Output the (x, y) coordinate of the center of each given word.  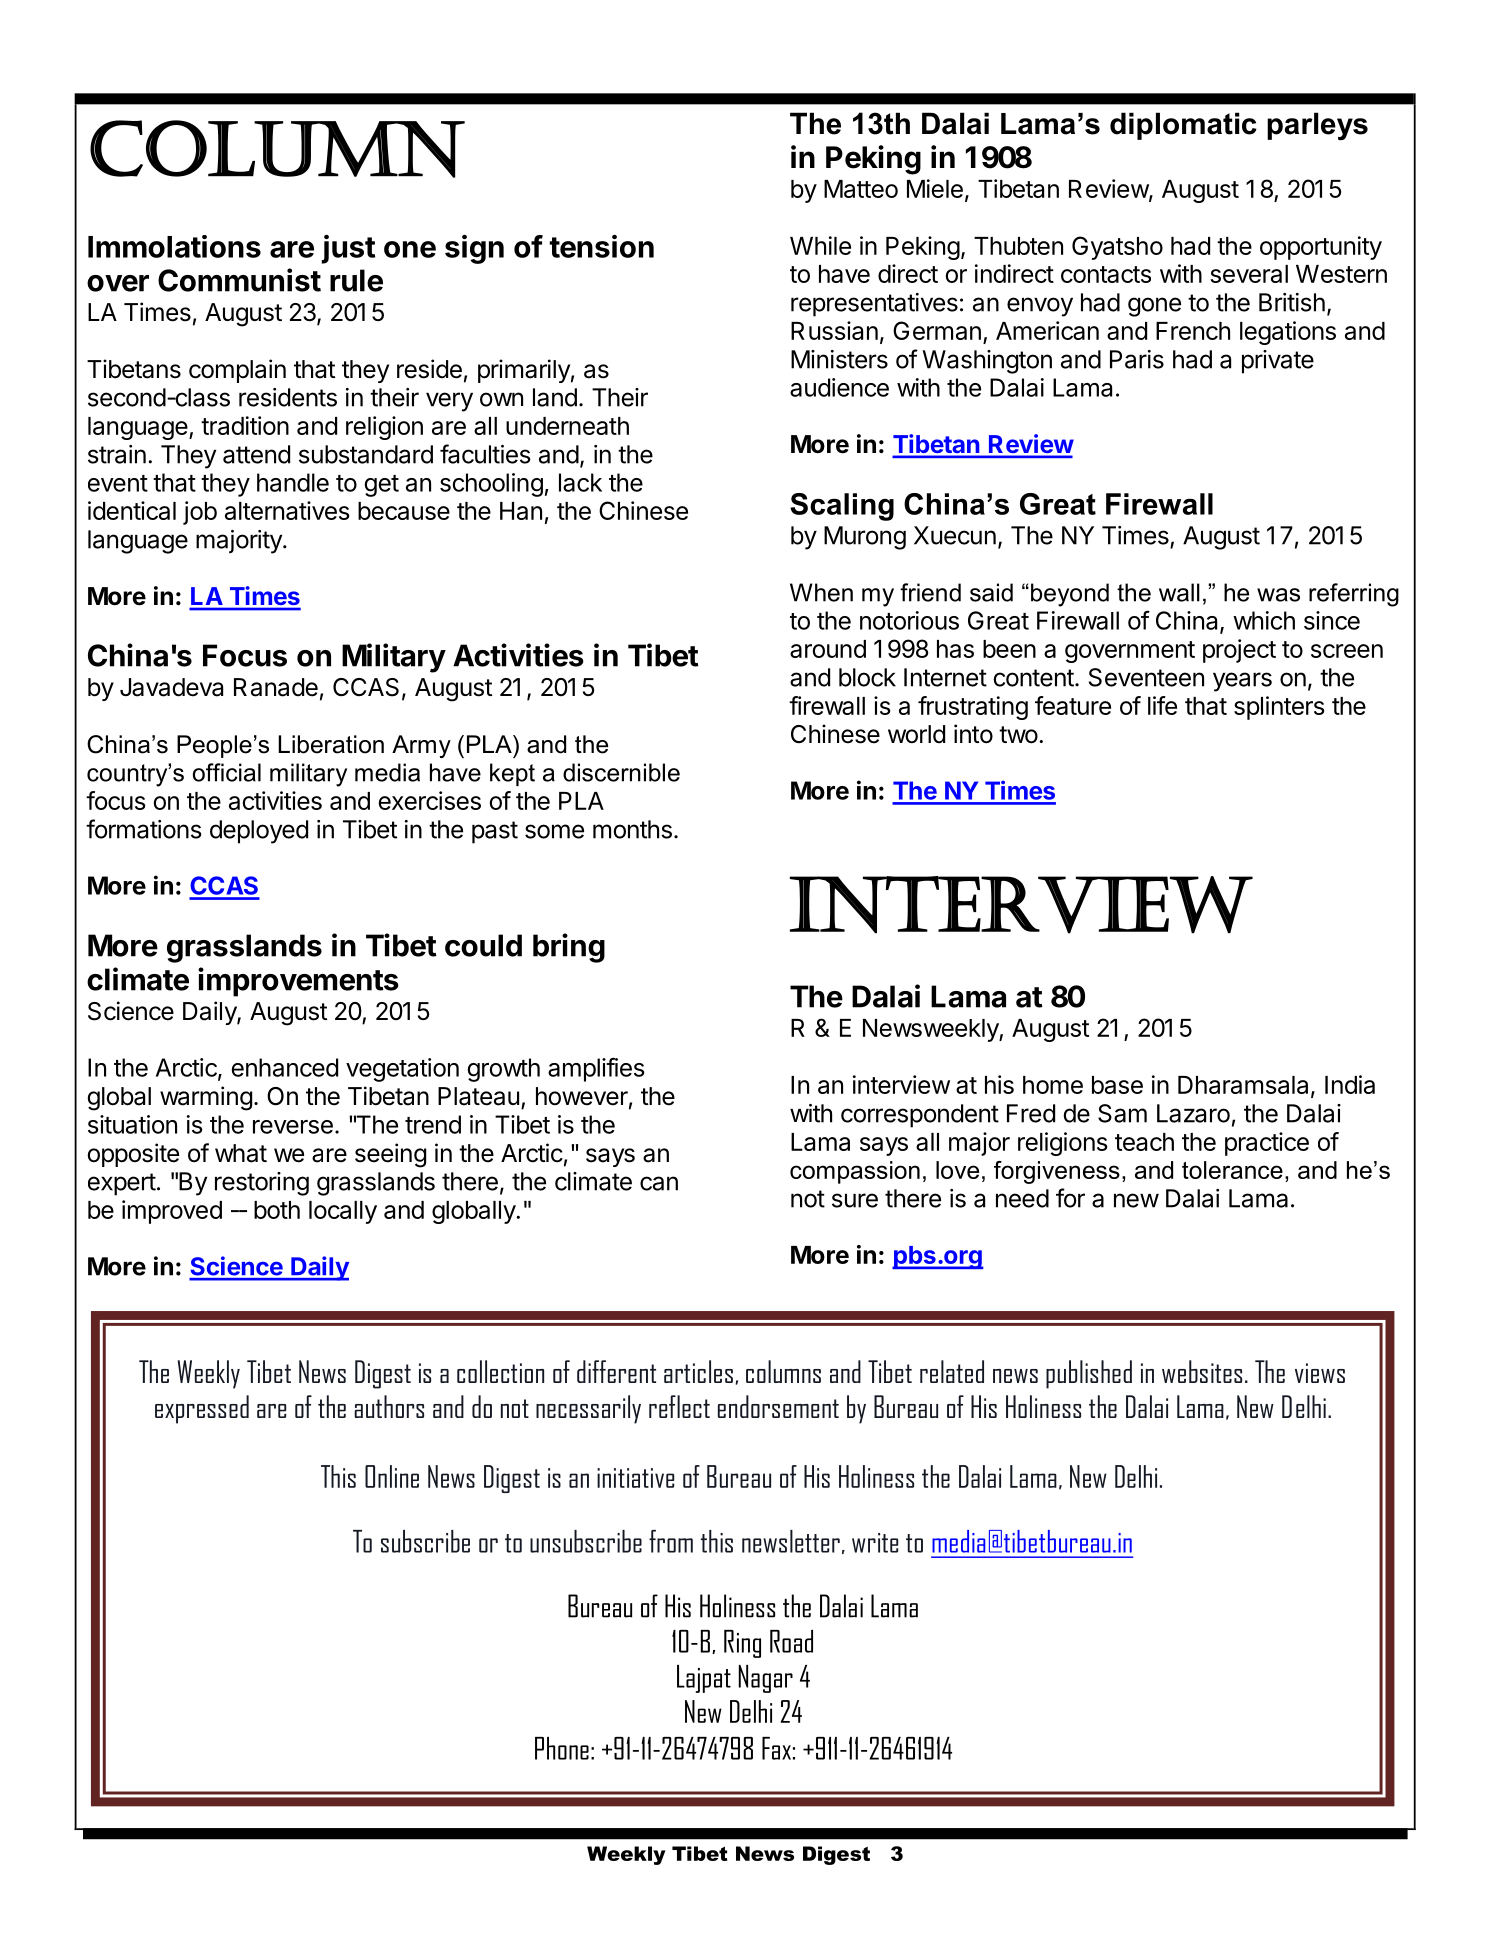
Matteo (861, 189)
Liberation (331, 744)
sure (855, 1200)
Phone (562, 1748)
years (1242, 682)
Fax (776, 1748)
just (348, 249)
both (277, 1210)
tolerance (1232, 1170)
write (875, 1543)
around (828, 649)
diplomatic (1183, 126)
